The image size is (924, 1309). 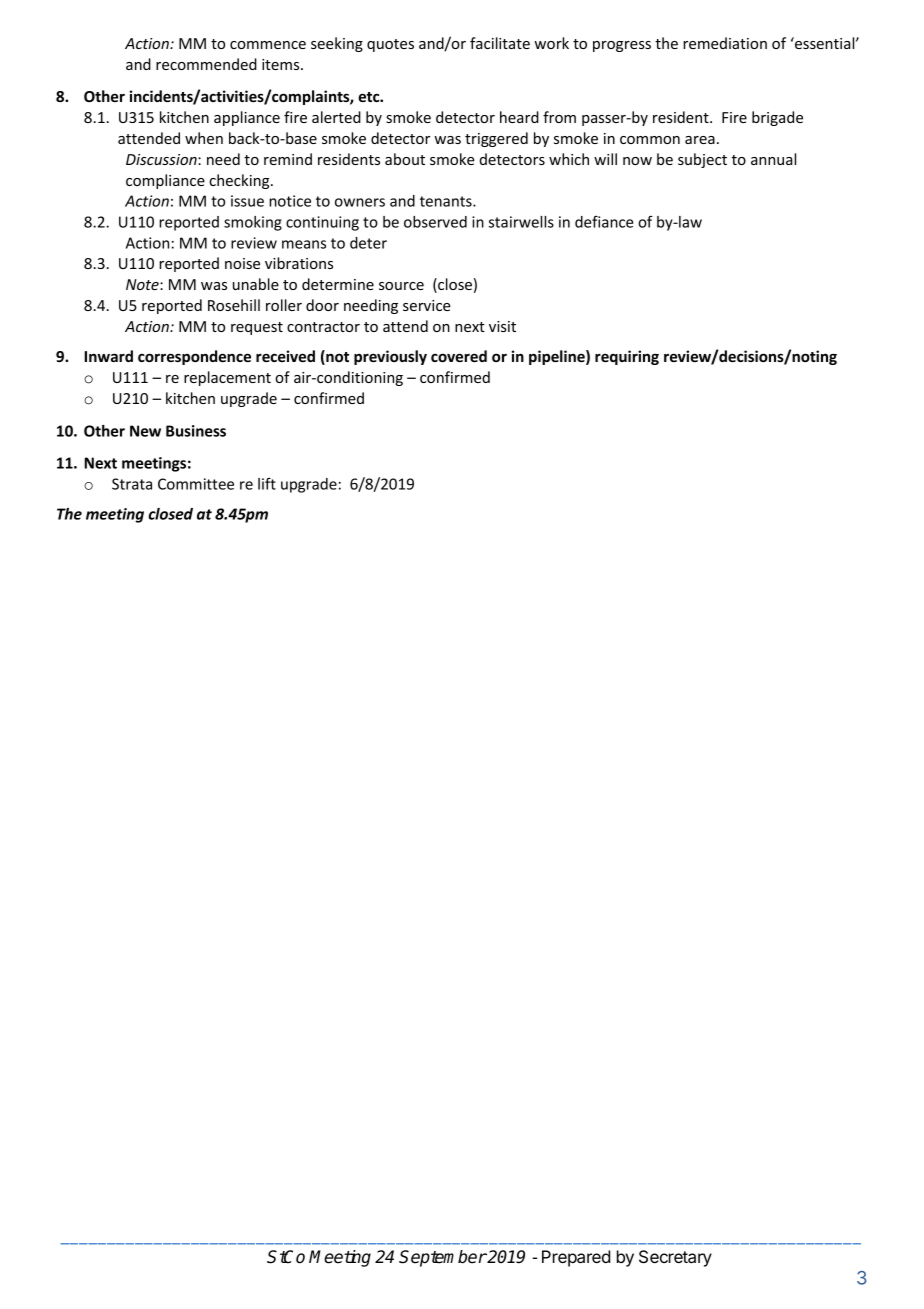 I want to click on Strata, so click(x=132, y=484).
